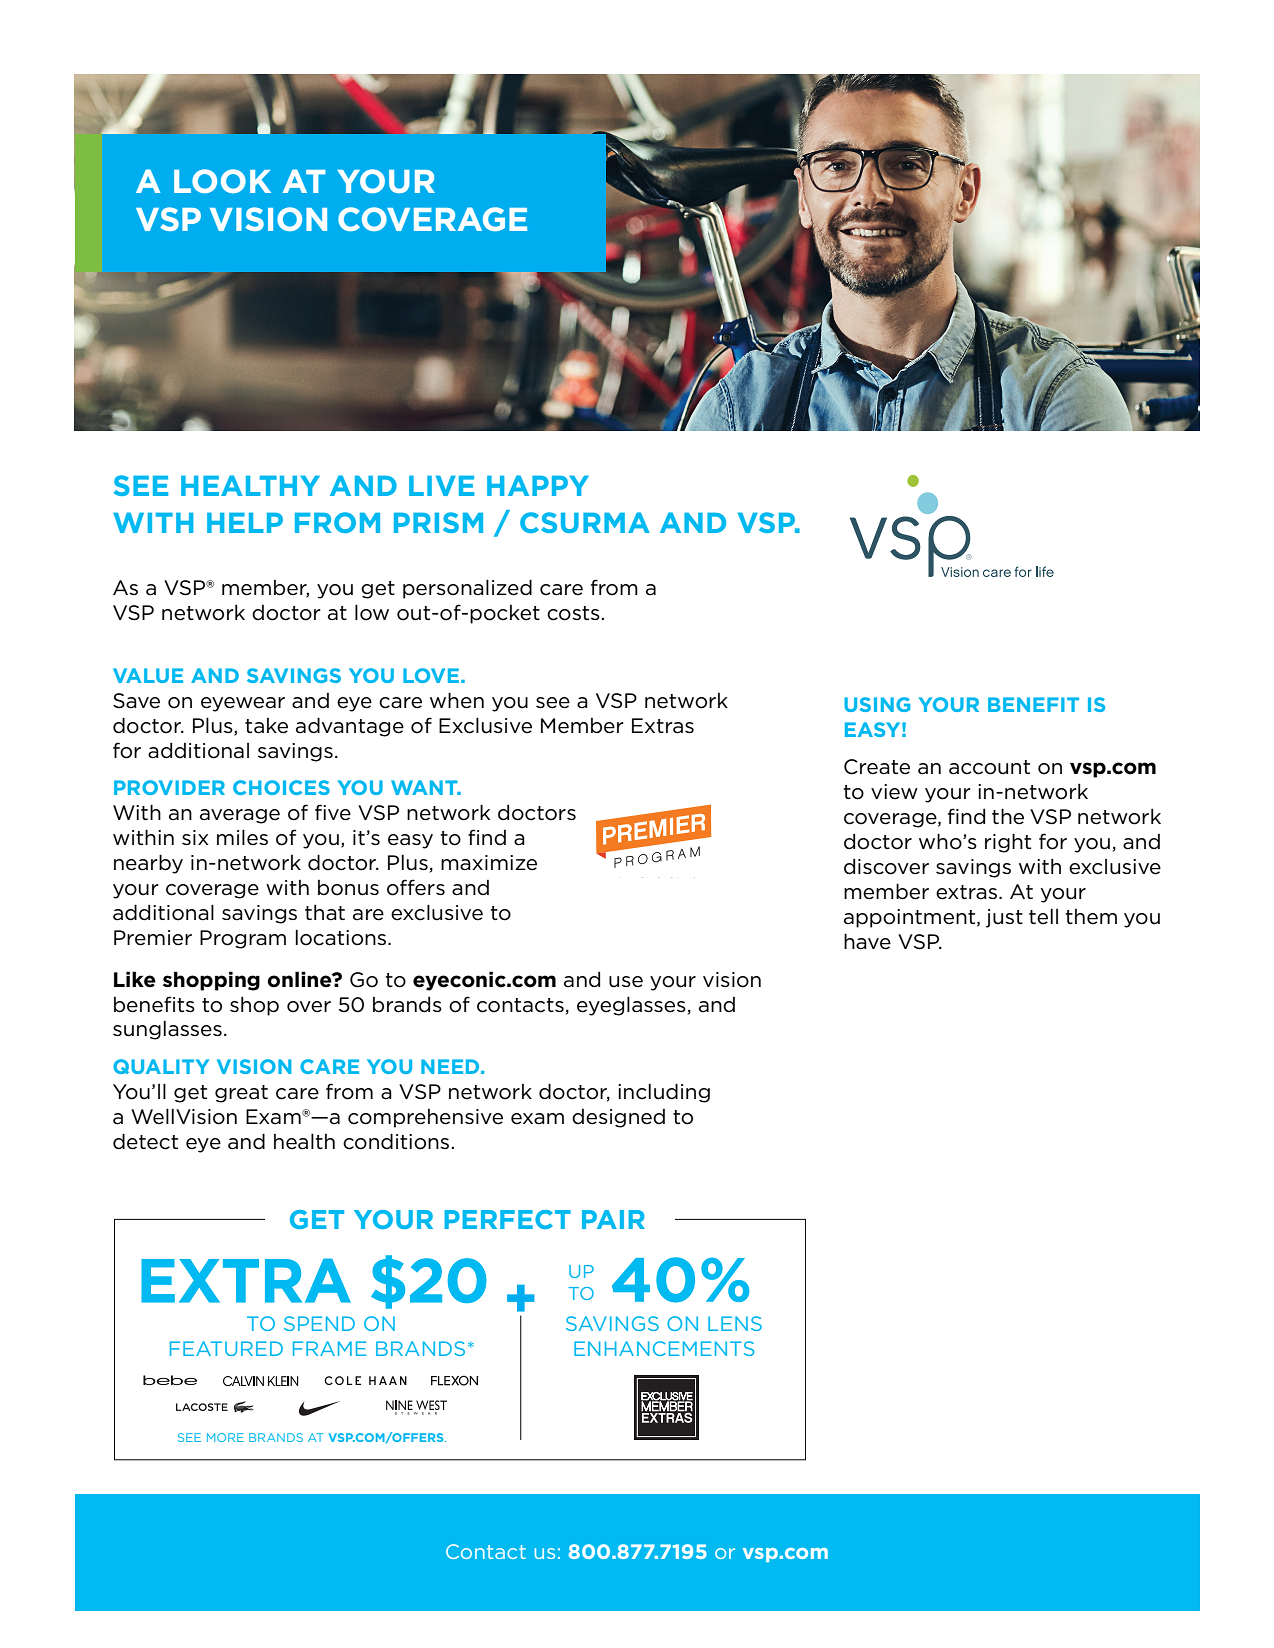 This document has width=1274, height=1648. I want to click on maximize, so click(489, 863).
